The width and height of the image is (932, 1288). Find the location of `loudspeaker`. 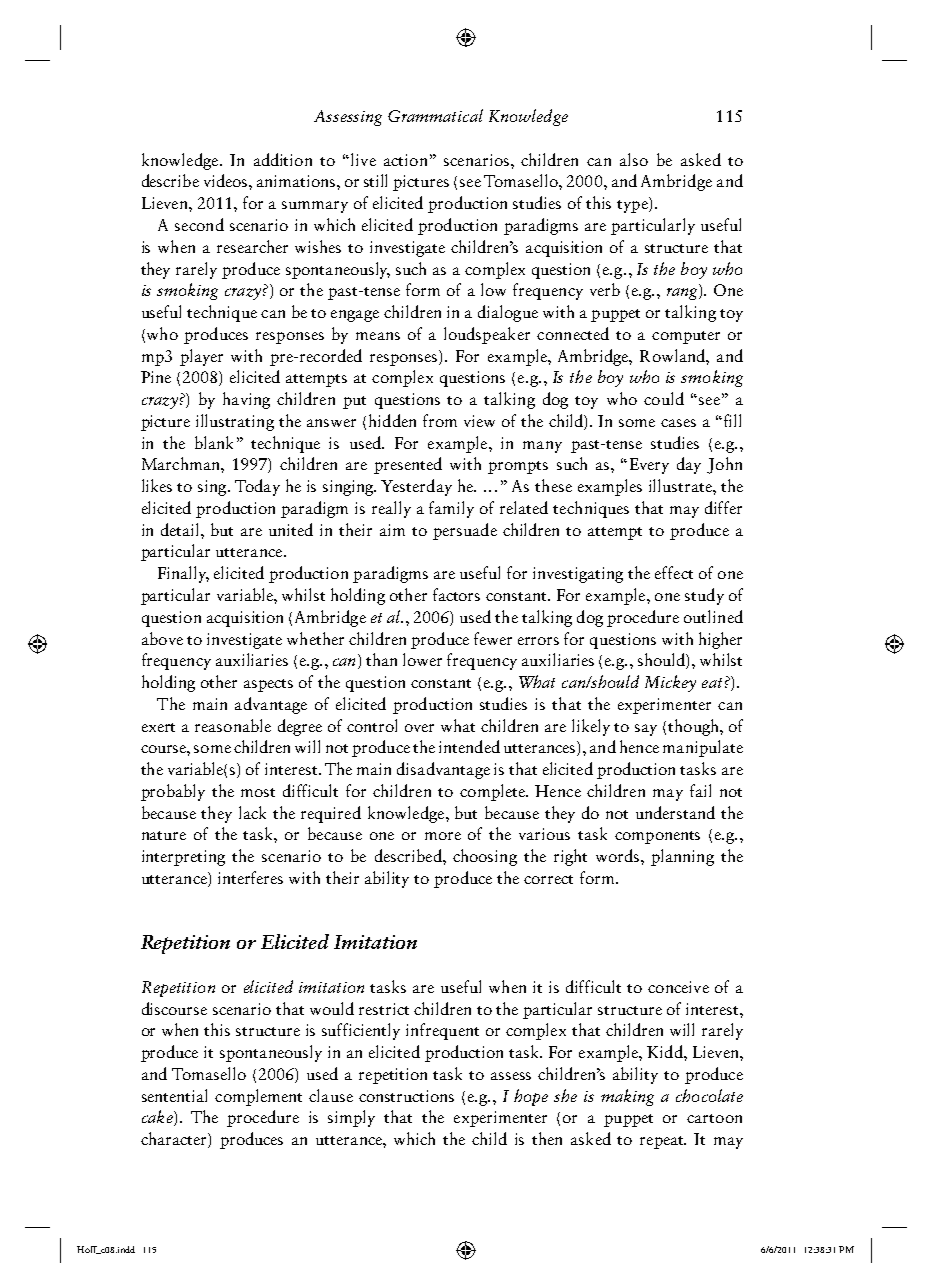

loudspeaker is located at coordinates (487, 335).
